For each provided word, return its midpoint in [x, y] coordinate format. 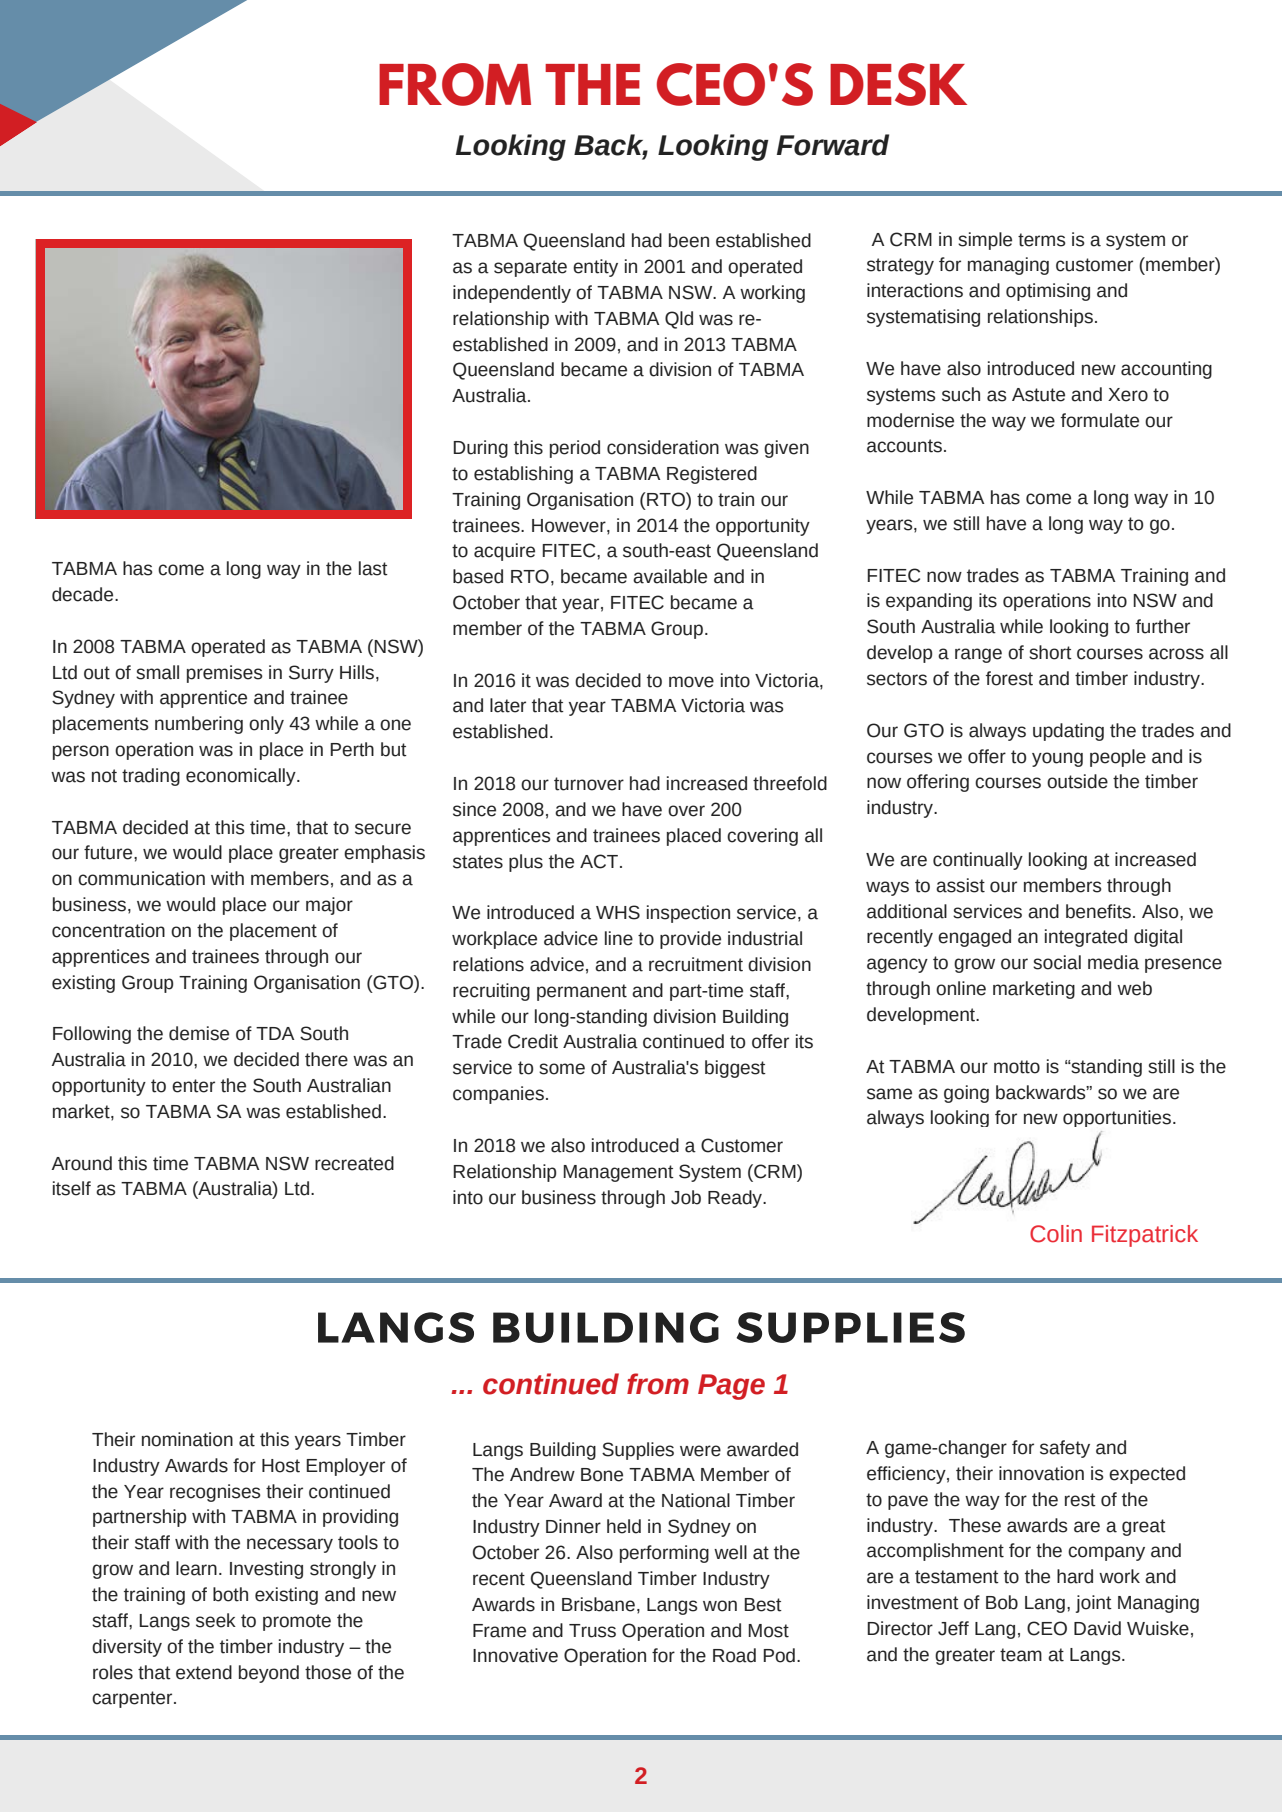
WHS [618, 912]
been [689, 240]
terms [1042, 240]
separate [530, 268]
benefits [1098, 911]
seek [216, 1620]
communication [141, 878]
